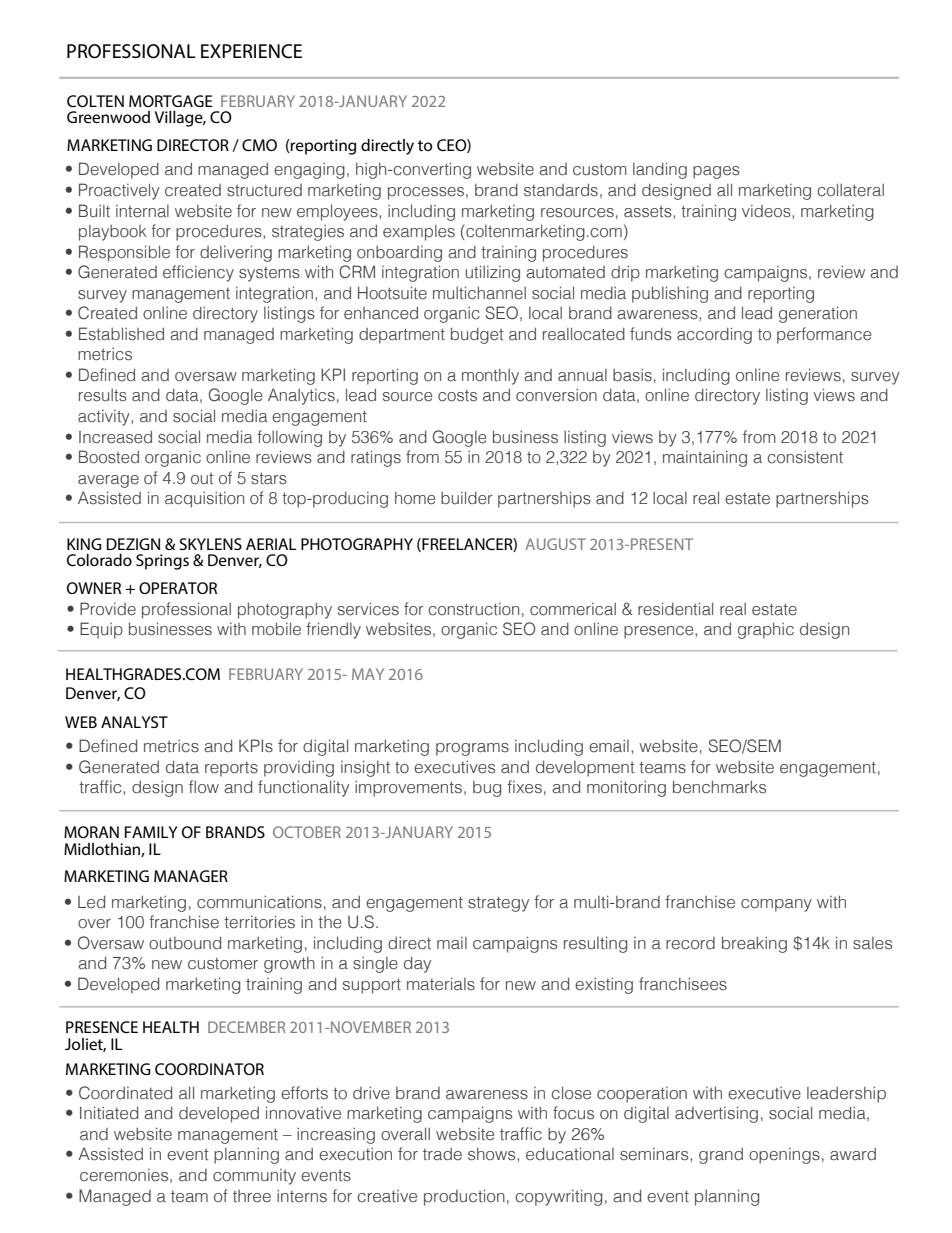 This page has height=1233, width=952. I want to click on pages, so click(716, 172).
